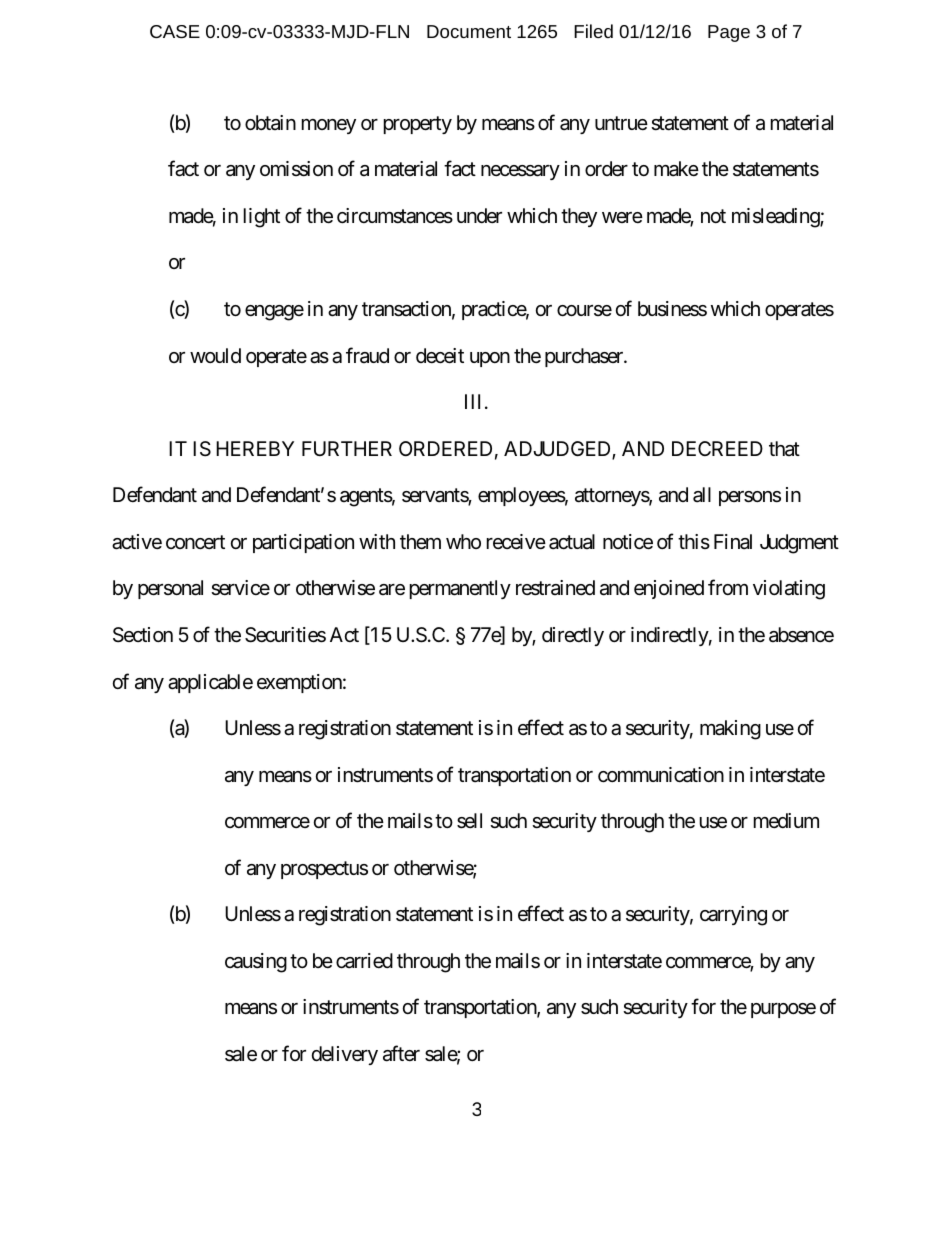  What do you see at coordinates (345, 1055) in the screenshot?
I see `delivery` at bounding box center [345, 1055].
